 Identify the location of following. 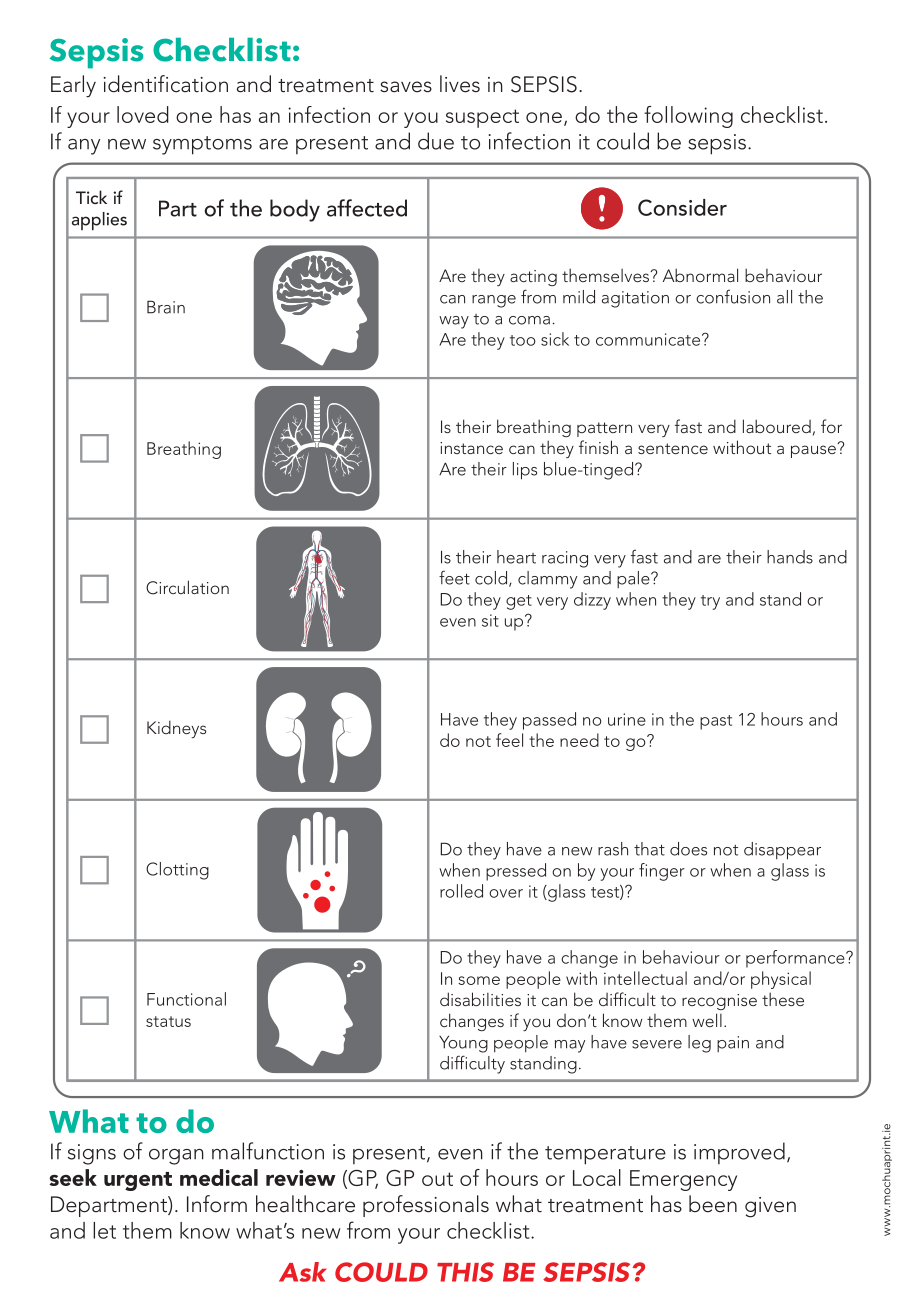
(688, 117).
